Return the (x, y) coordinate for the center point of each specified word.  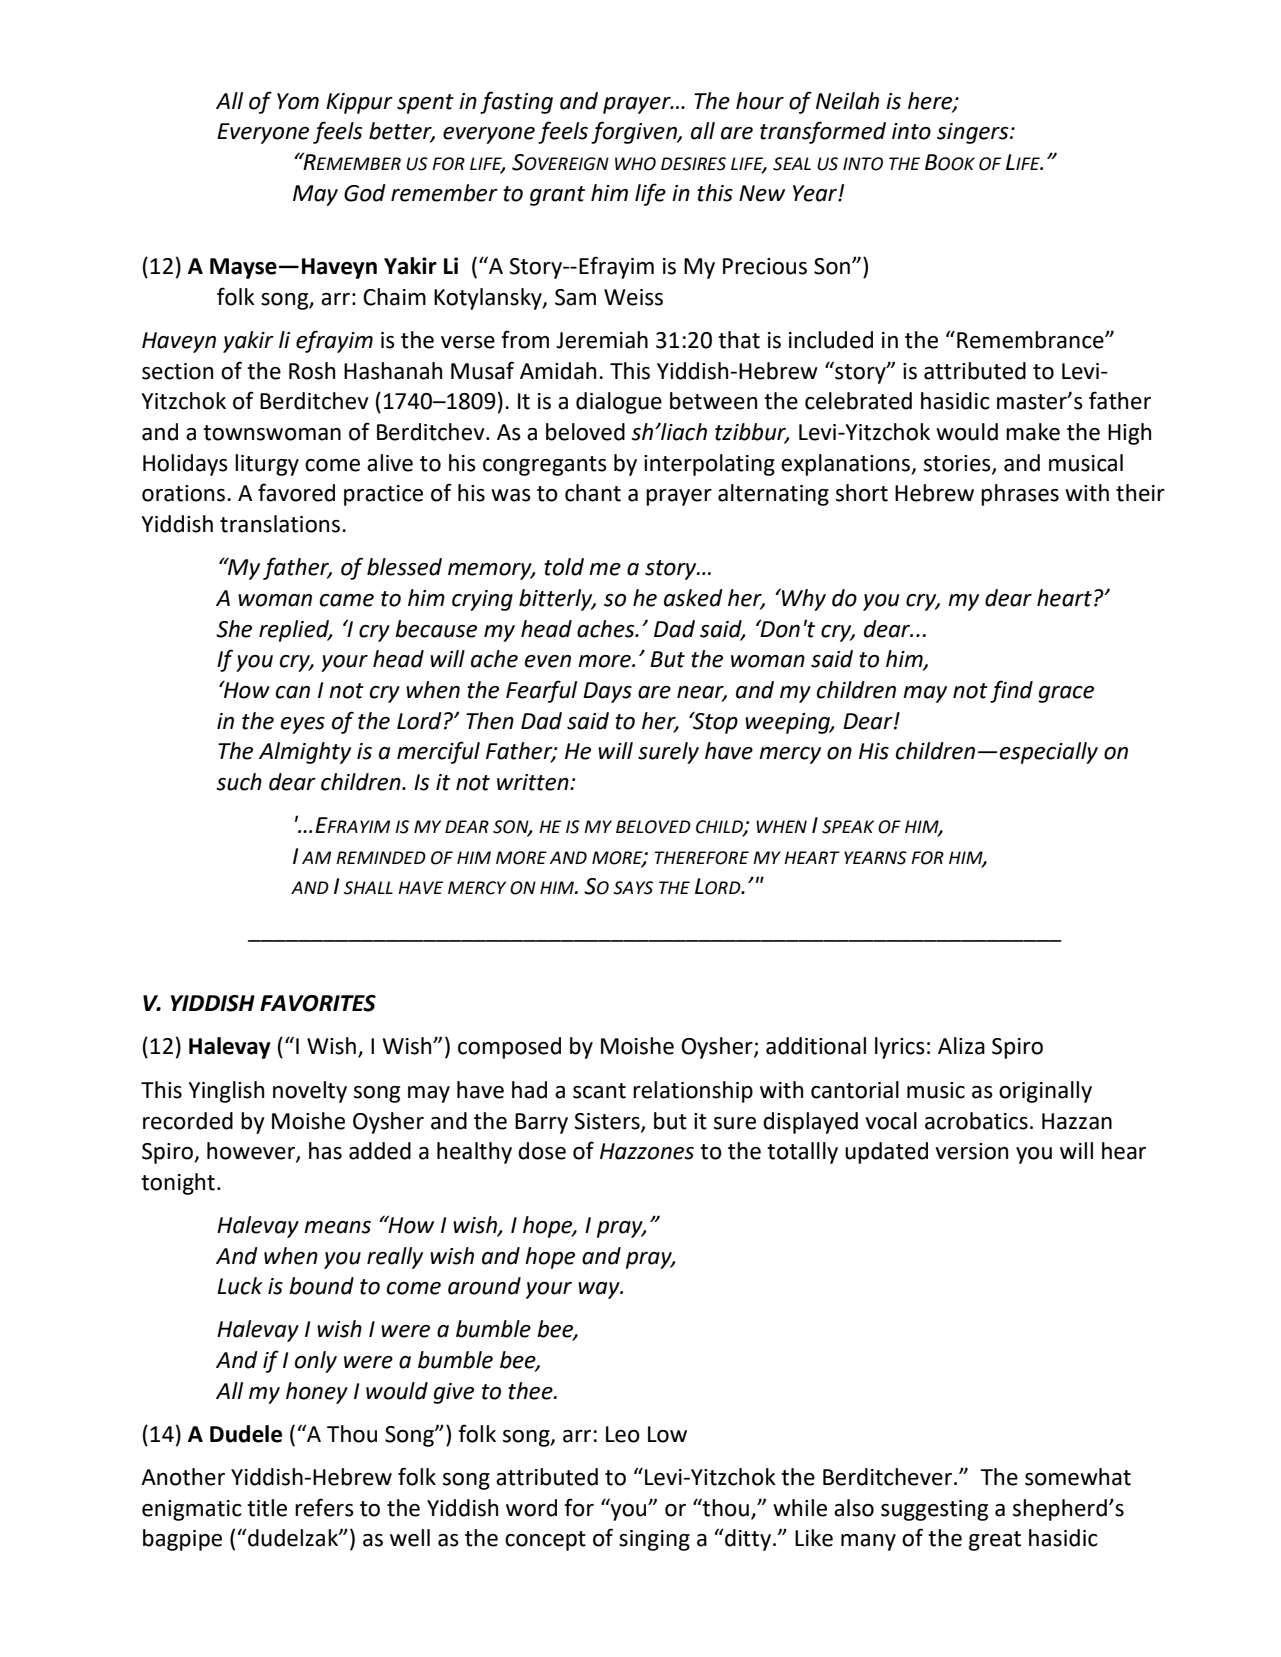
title (267, 1508)
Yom (298, 101)
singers (974, 133)
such (239, 782)
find (1011, 691)
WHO (635, 164)
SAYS (633, 888)
